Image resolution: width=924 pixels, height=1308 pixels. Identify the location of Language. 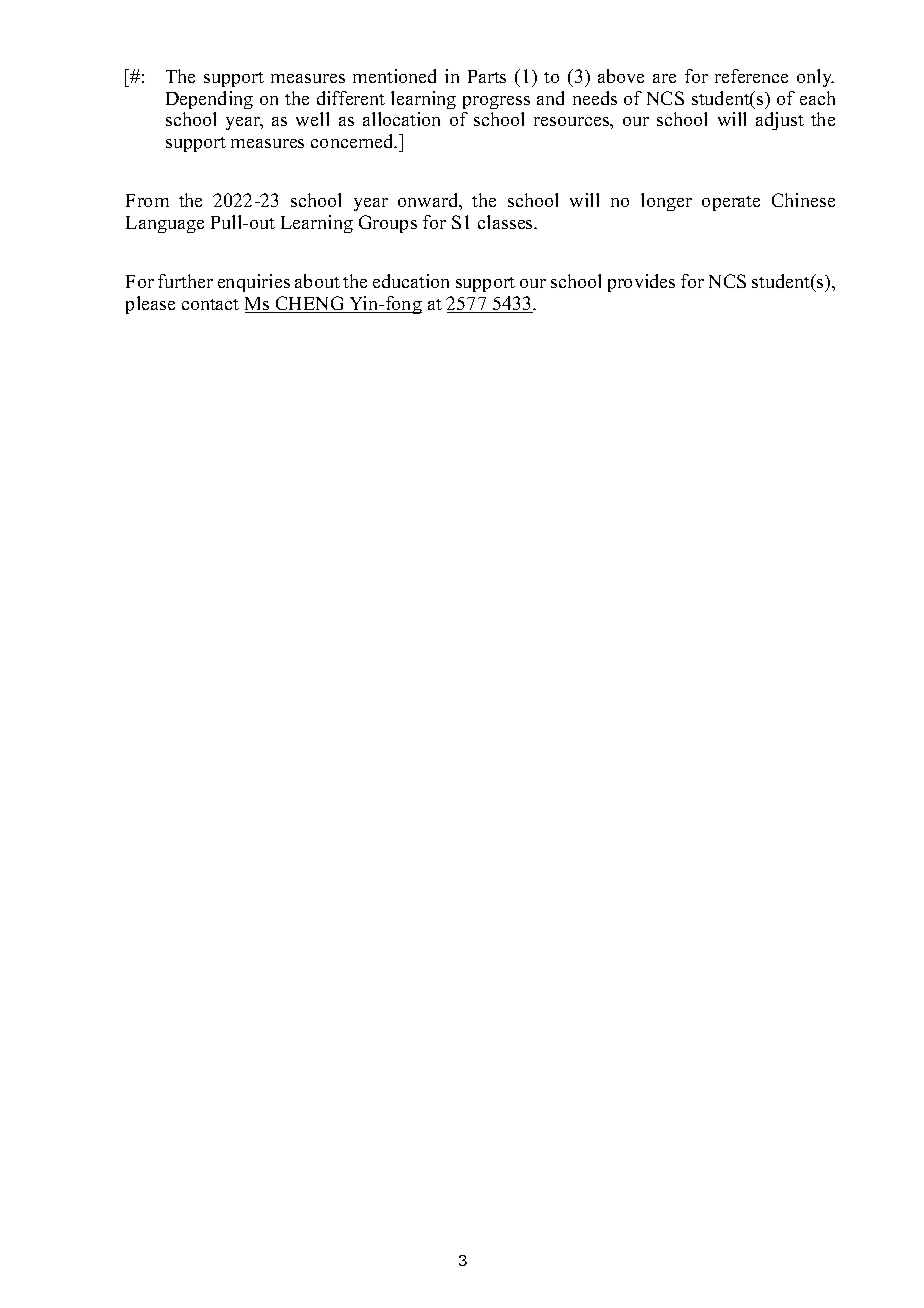
(165, 224).
